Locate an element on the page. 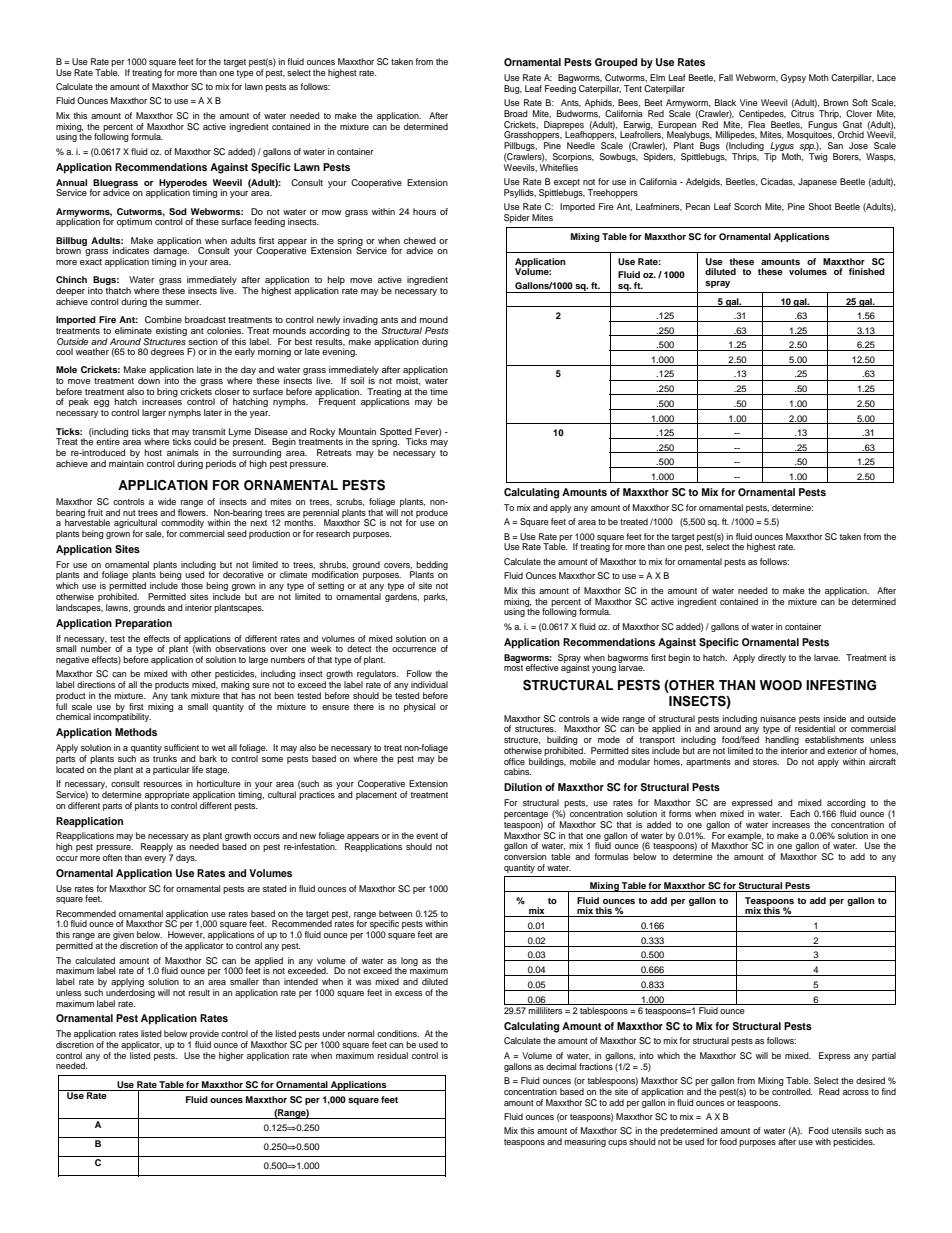 This document has height=1233, width=952. Gypsy is located at coordinates (793, 78).
